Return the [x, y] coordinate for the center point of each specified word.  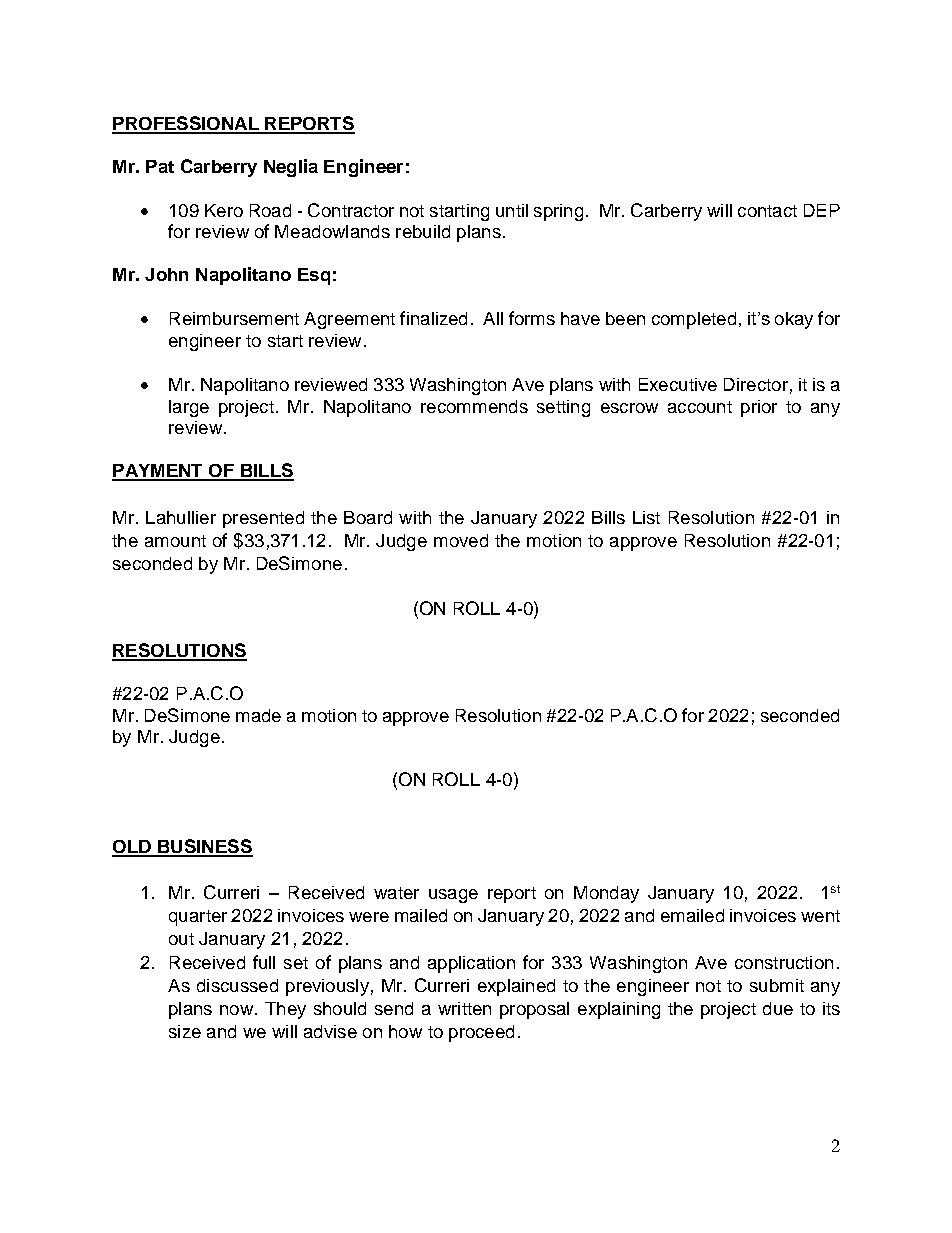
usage [453, 896]
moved [461, 540]
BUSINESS [204, 847]
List [646, 517]
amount [175, 541]
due [778, 1008]
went [820, 916]
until [512, 210]
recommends [474, 406]
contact [767, 211]
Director [756, 384]
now [238, 1010]
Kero [224, 210]
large [189, 408]
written [464, 1008]
